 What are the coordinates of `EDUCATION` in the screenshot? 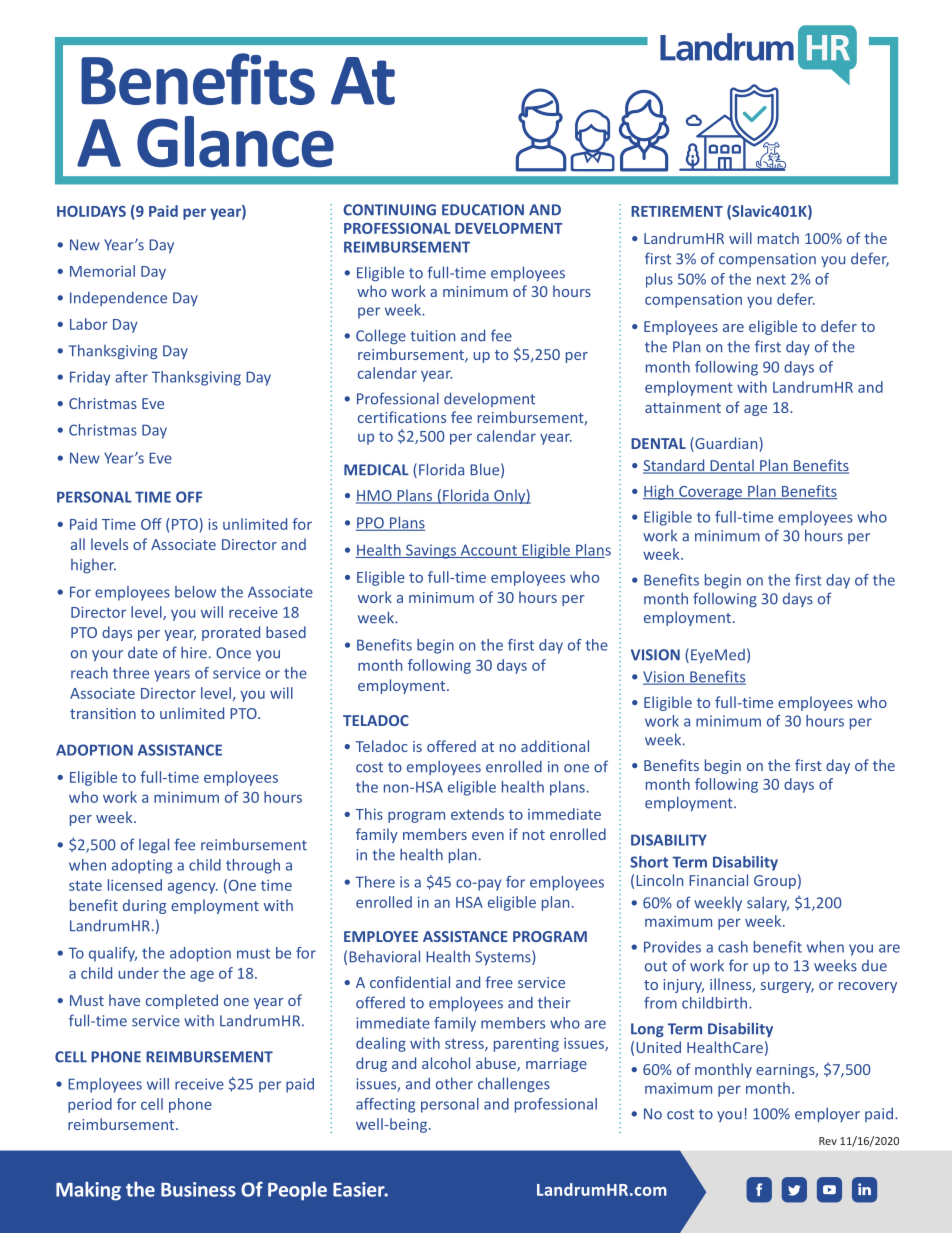 It's located at (483, 210).
